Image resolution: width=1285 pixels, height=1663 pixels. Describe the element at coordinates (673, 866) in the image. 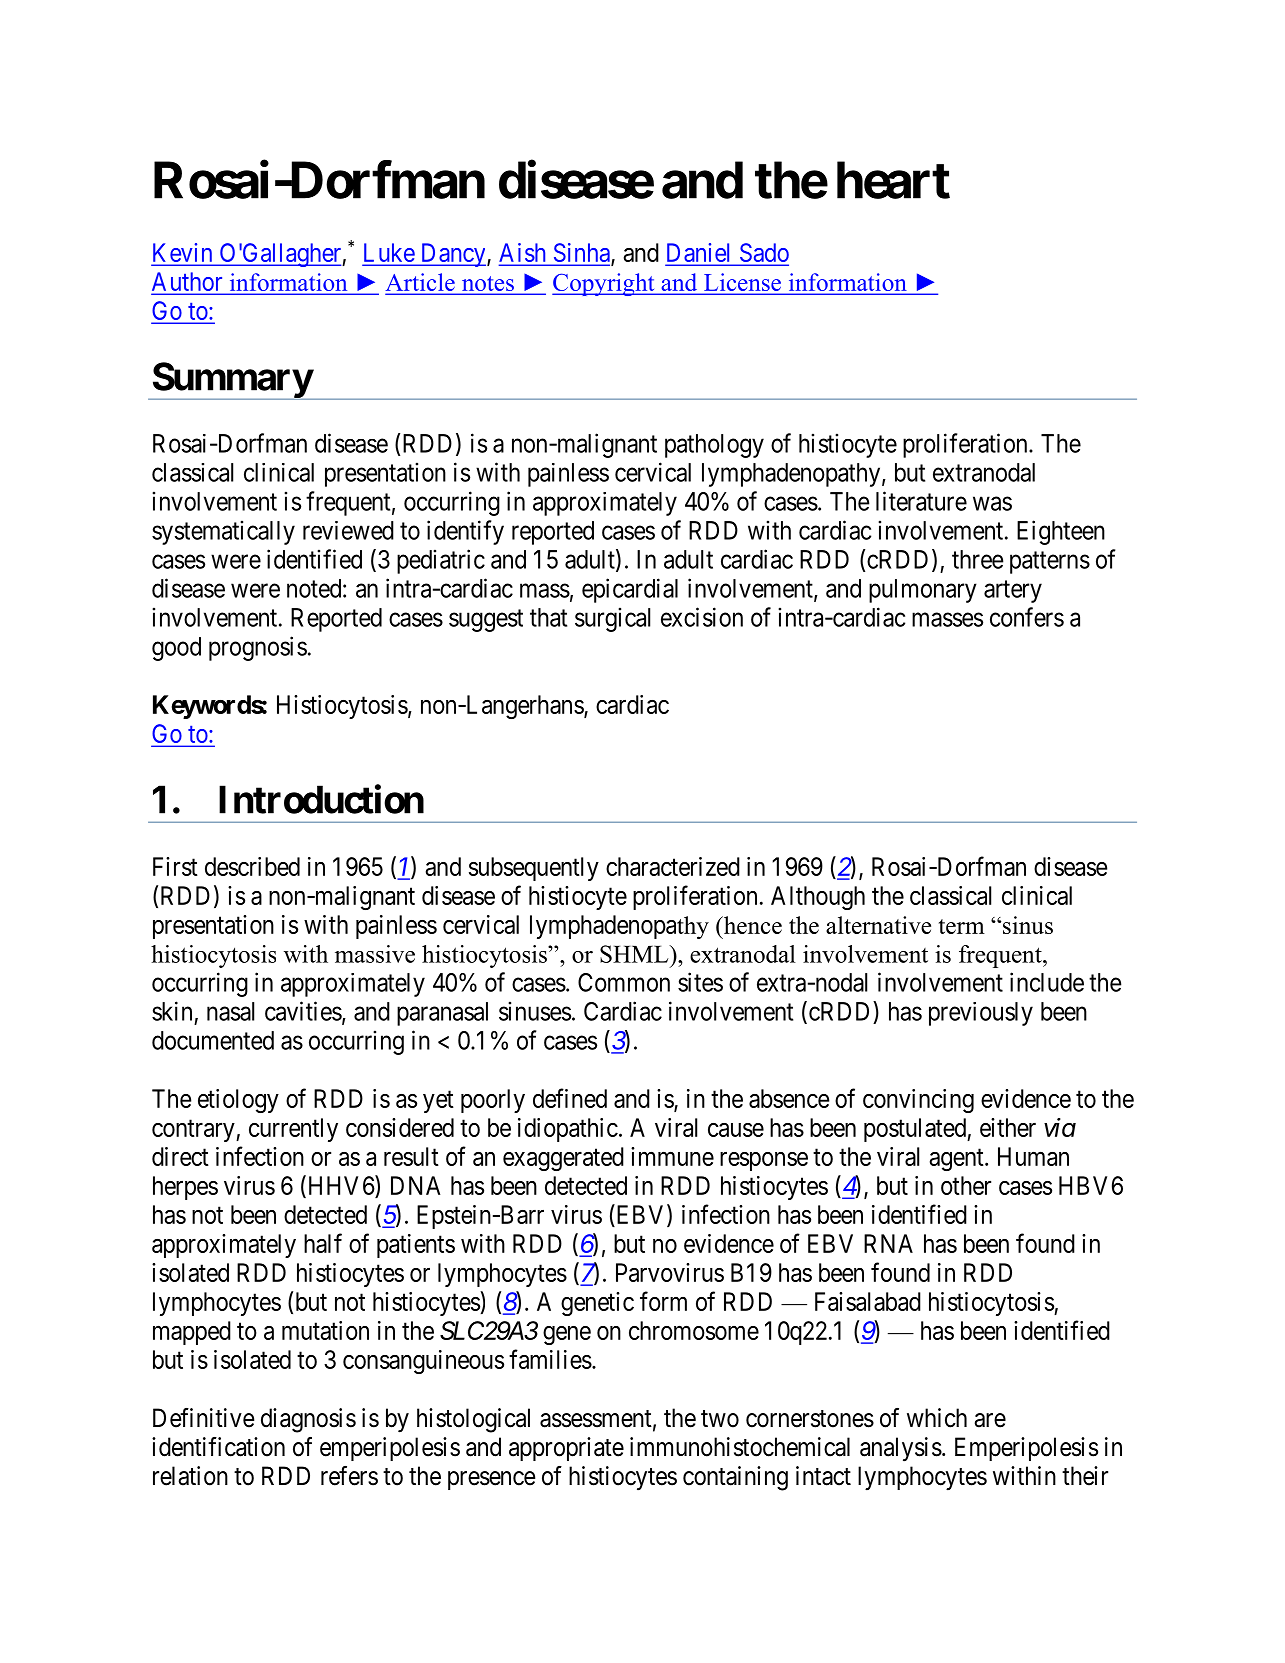

I see `characterized` at that location.
